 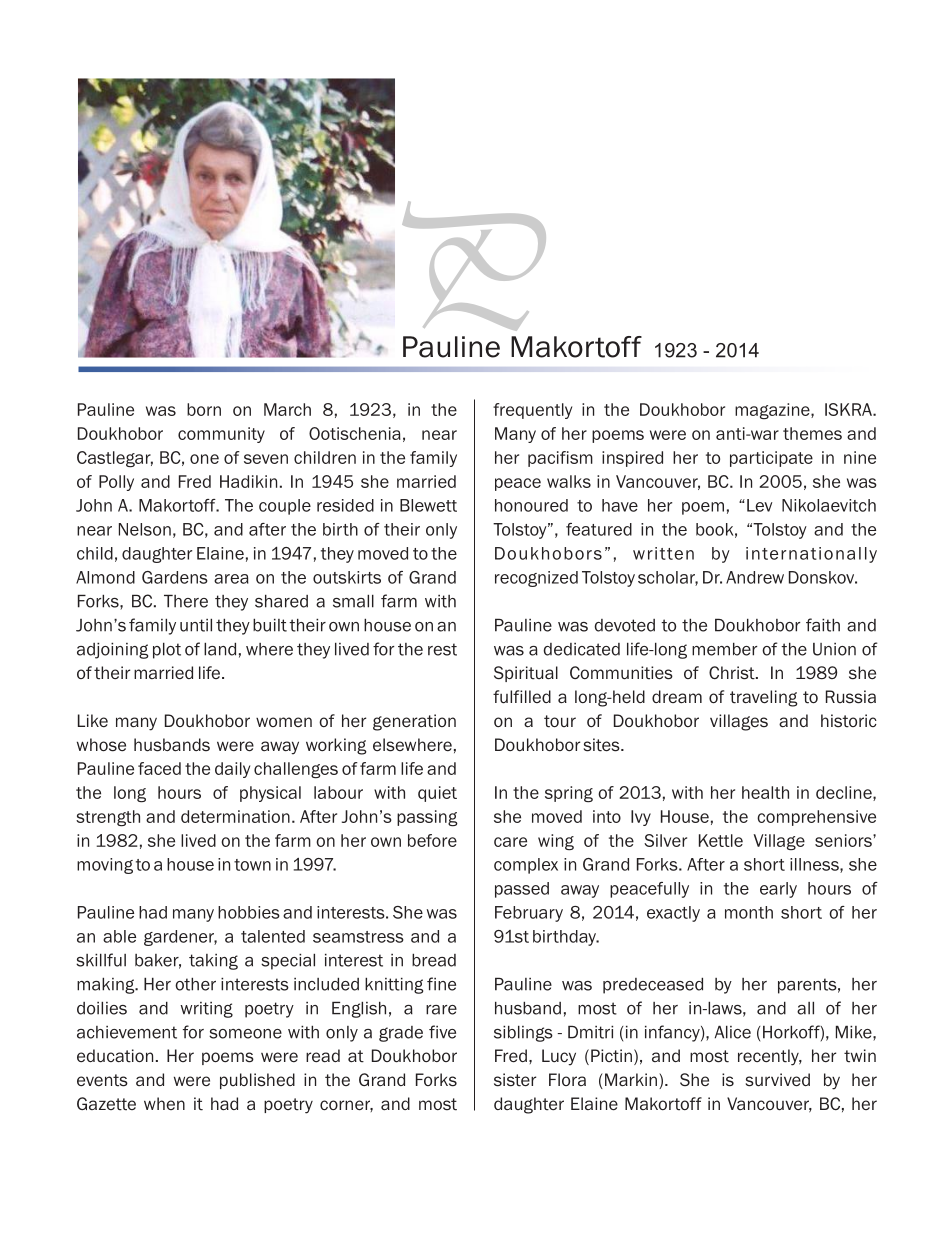 What do you see at coordinates (167, 650) in the screenshot?
I see `plot` at bounding box center [167, 650].
